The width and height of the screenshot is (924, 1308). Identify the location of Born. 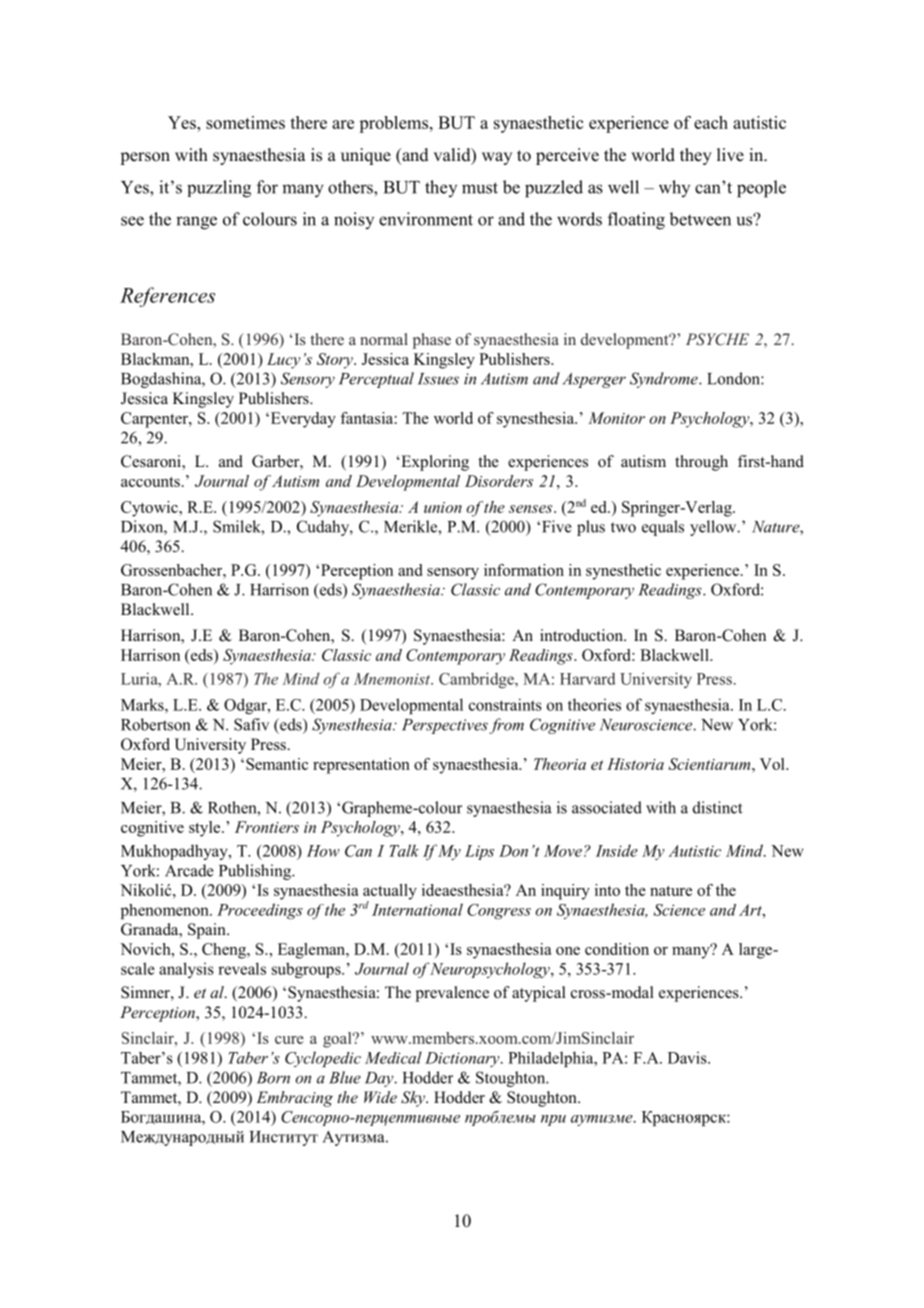
(273, 1078).
